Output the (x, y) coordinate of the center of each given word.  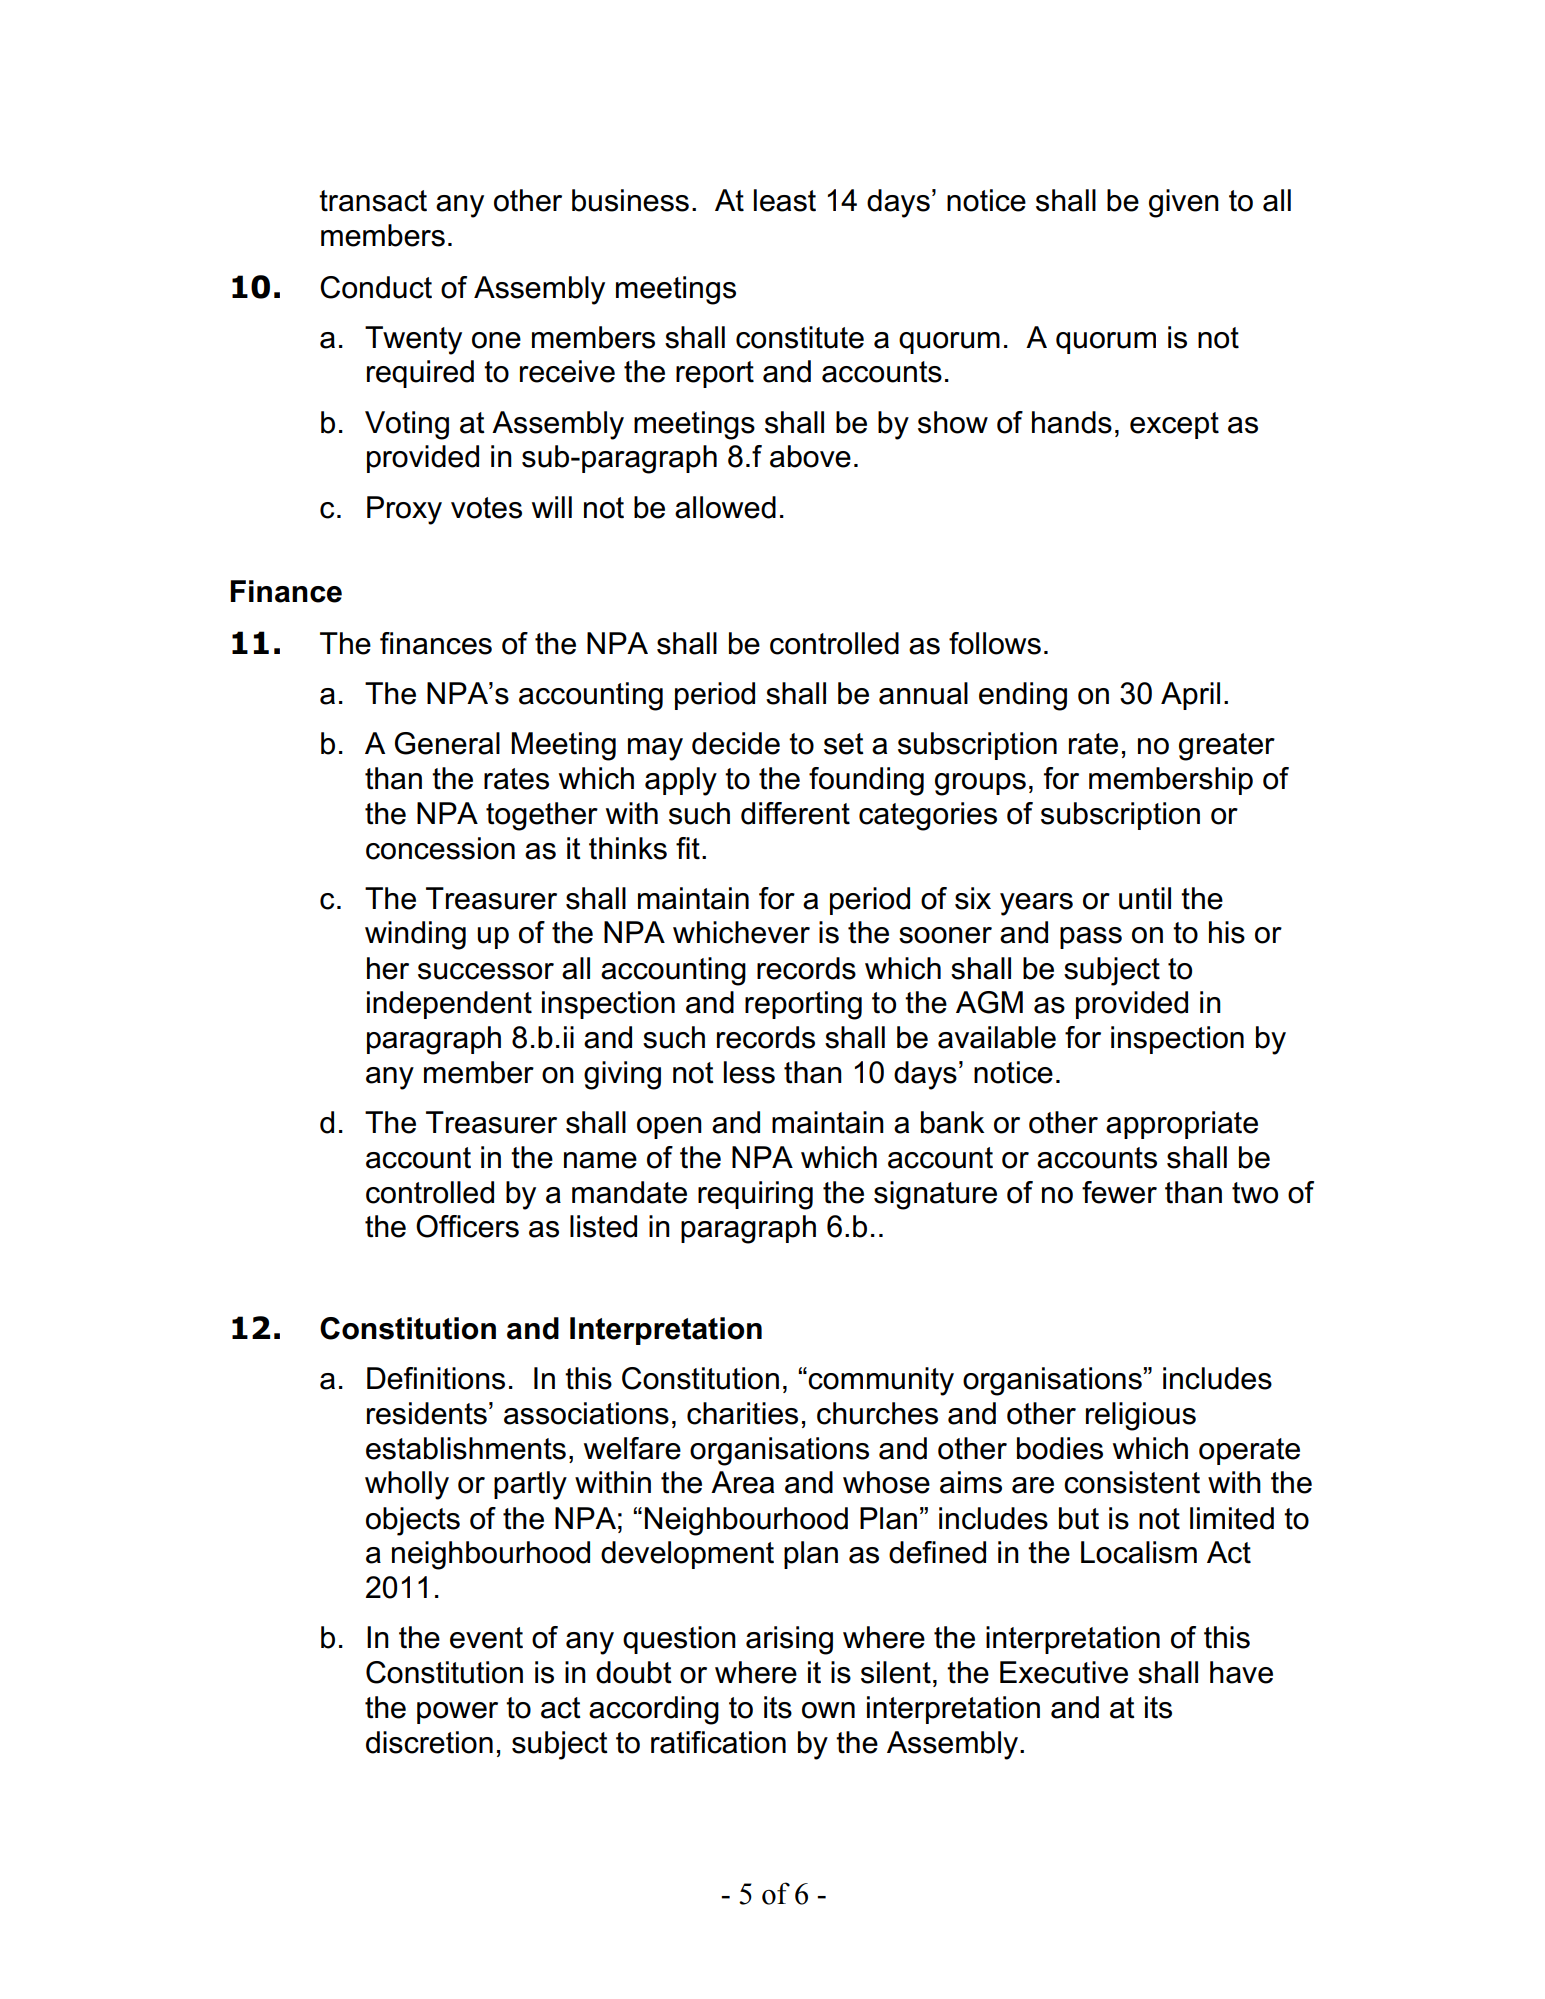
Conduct (376, 287)
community (881, 1381)
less (749, 1072)
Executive (1064, 1672)
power (457, 1713)
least (785, 200)
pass (1091, 938)
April (1190, 696)
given (1184, 203)
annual (923, 693)
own (828, 1710)
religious (1141, 1416)
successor (486, 971)
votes (486, 508)
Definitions (436, 1378)
